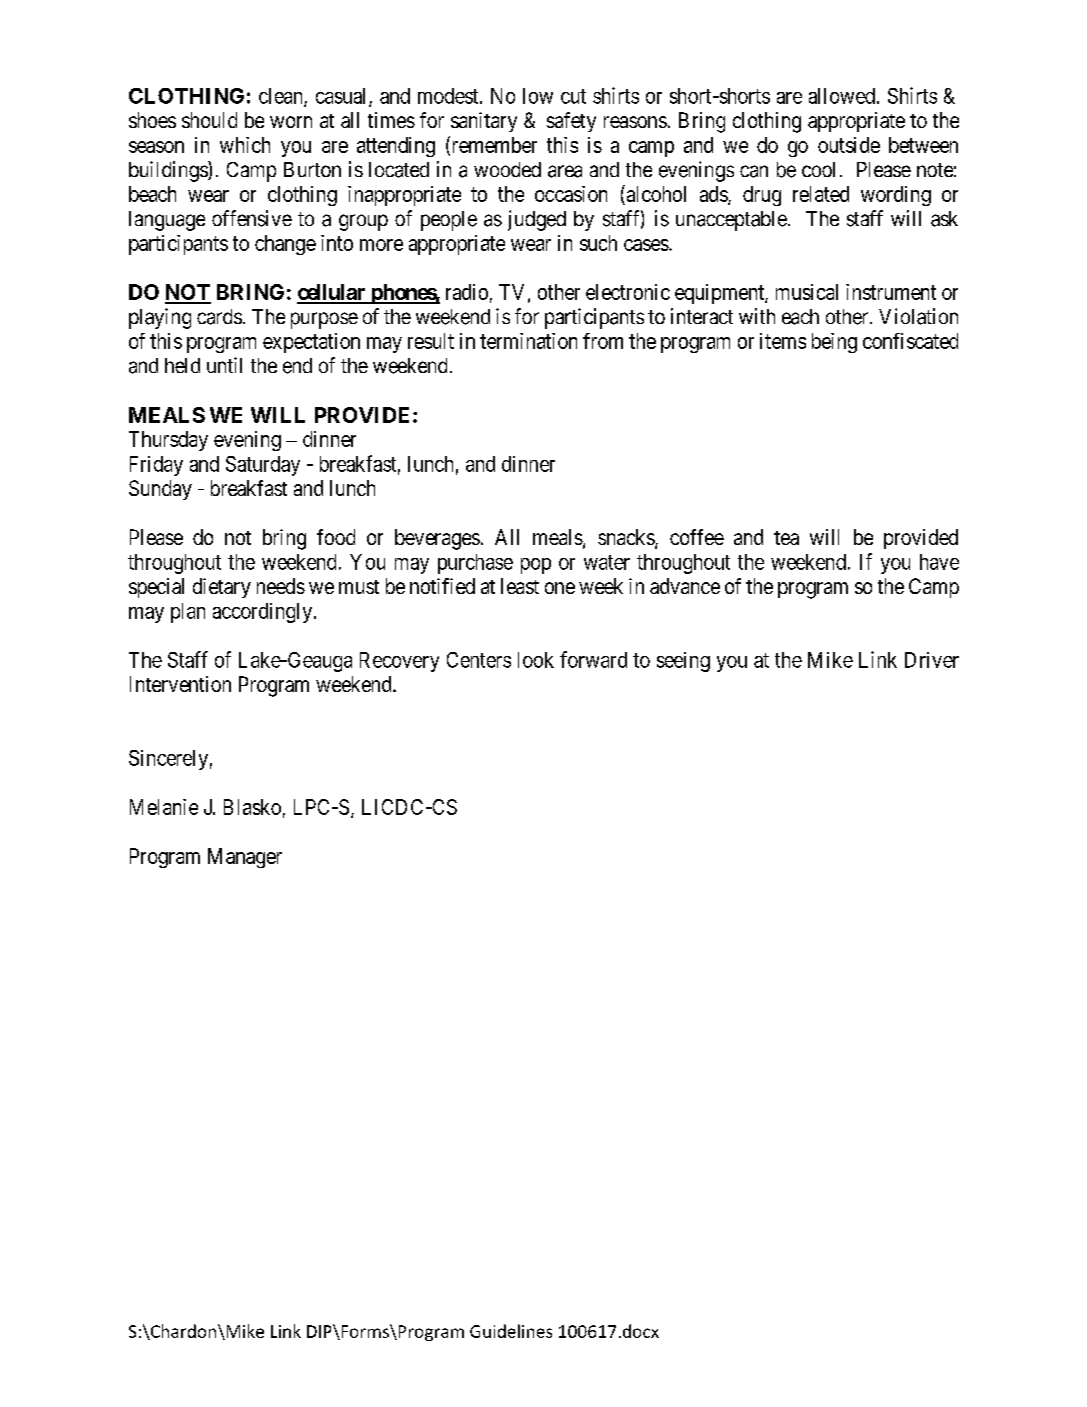  I want to click on outside, so click(849, 145).
